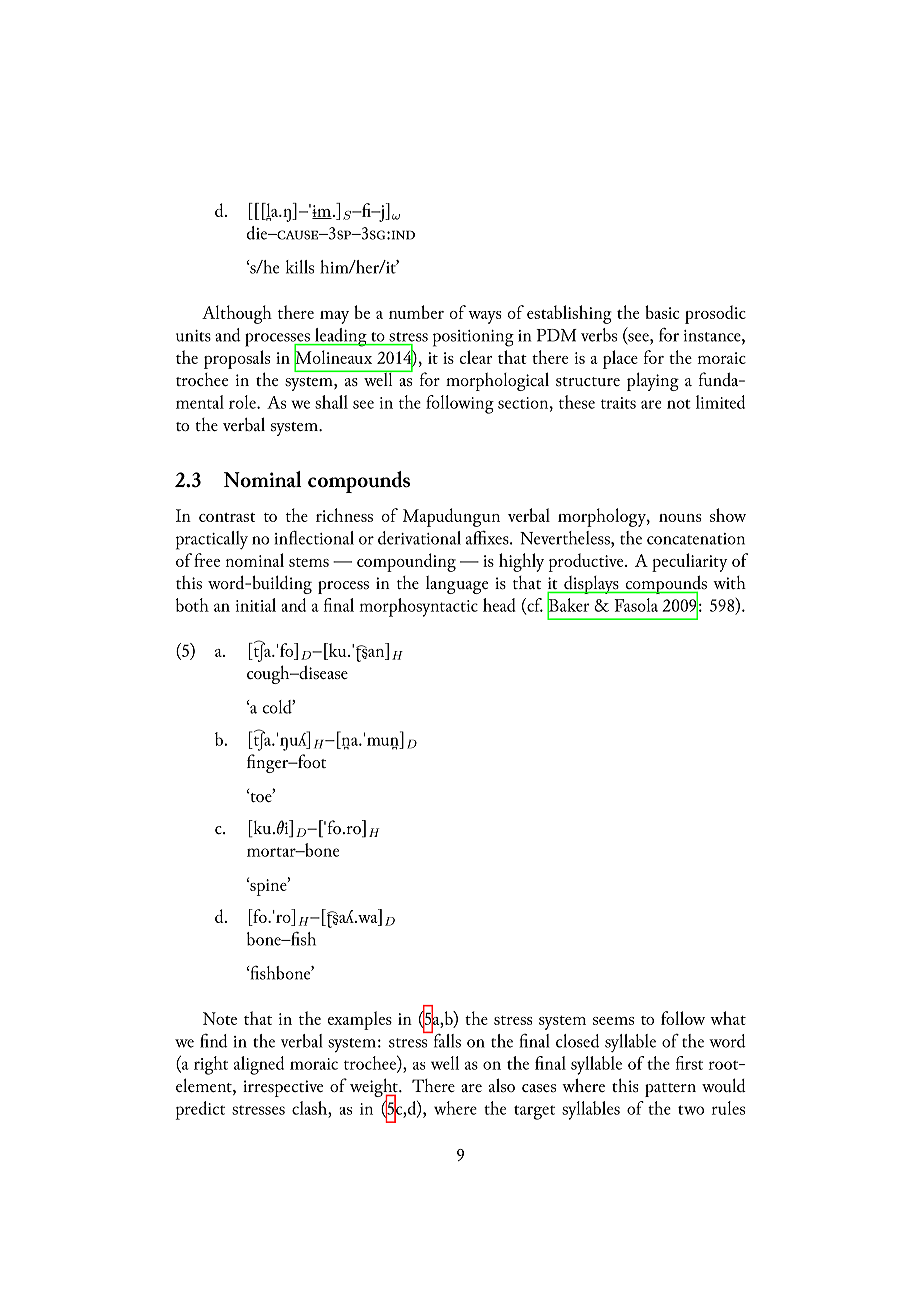  Describe the element at coordinates (502, 1085) in the screenshot. I see `also` at that location.
